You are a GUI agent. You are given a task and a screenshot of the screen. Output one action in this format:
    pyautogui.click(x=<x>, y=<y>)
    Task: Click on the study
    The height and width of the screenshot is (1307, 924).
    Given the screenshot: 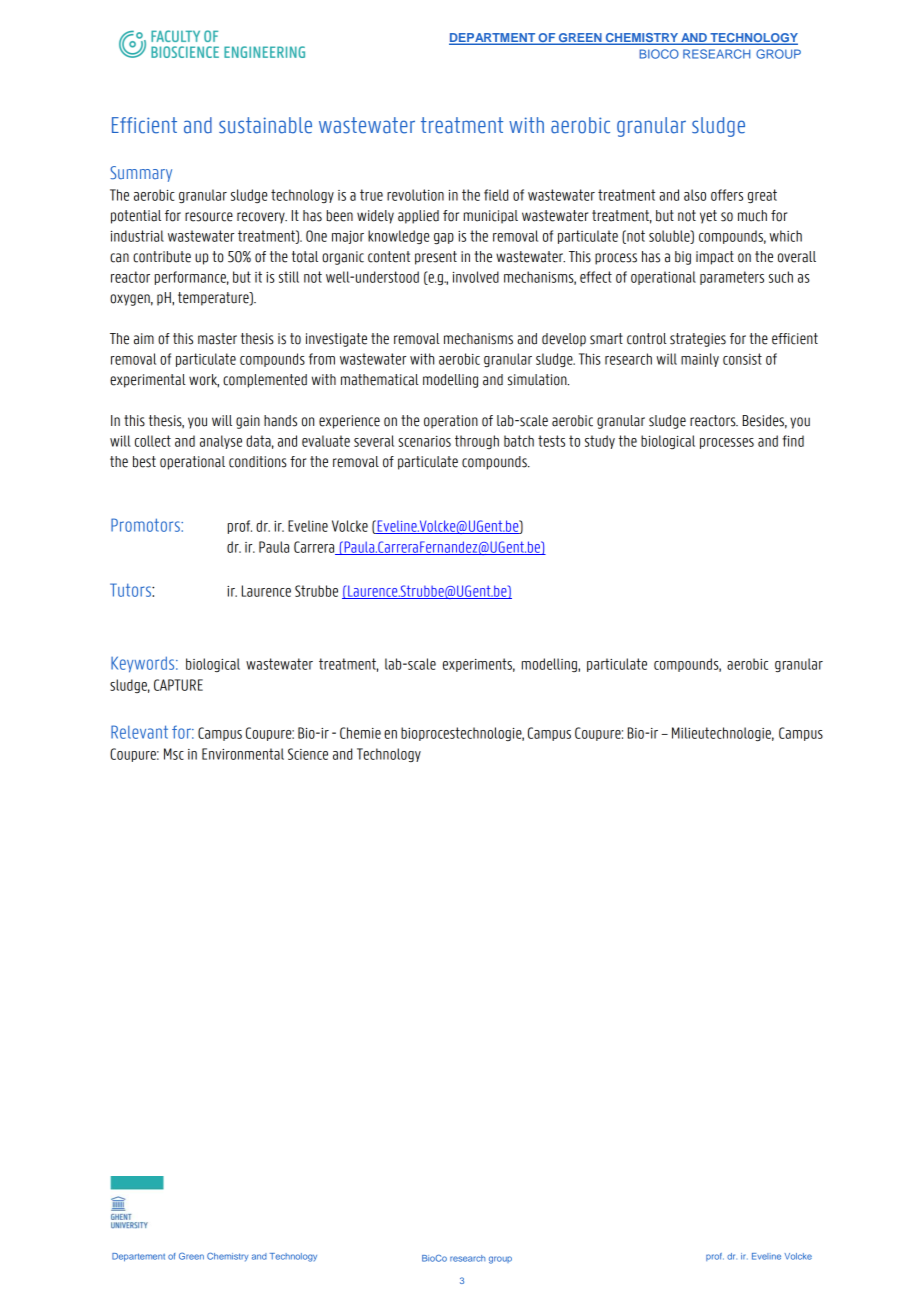 What is the action you would take?
    pyautogui.click(x=600, y=442)
